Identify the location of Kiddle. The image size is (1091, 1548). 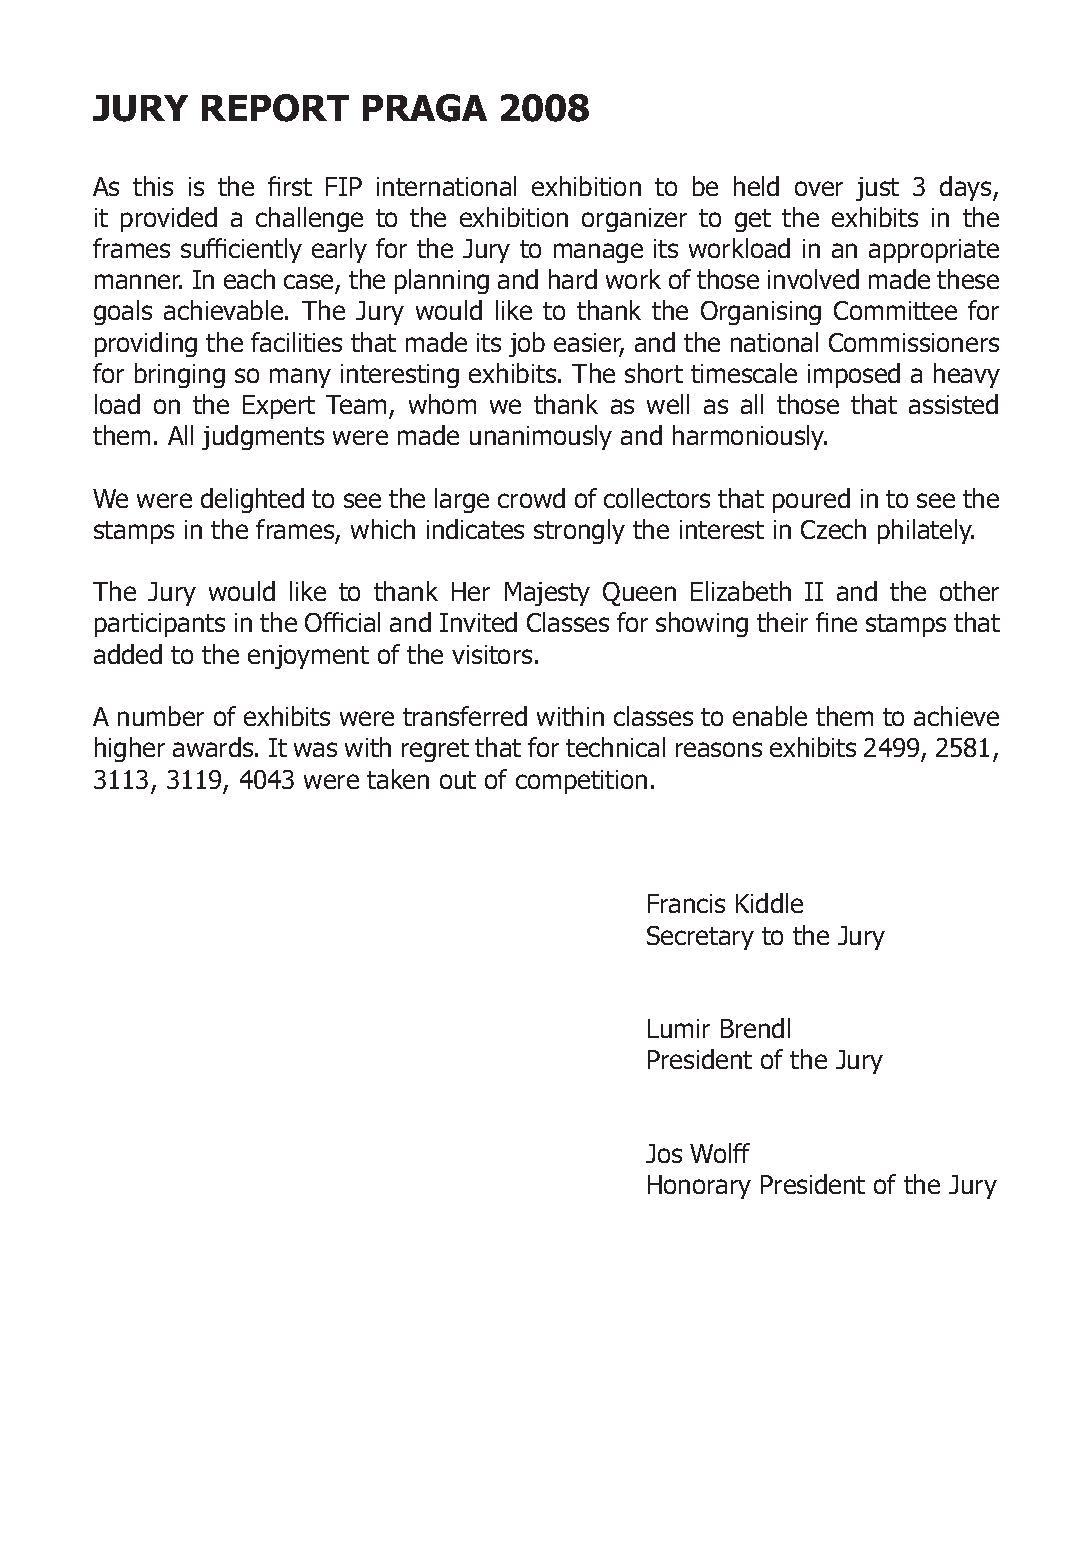
(769, 903).
